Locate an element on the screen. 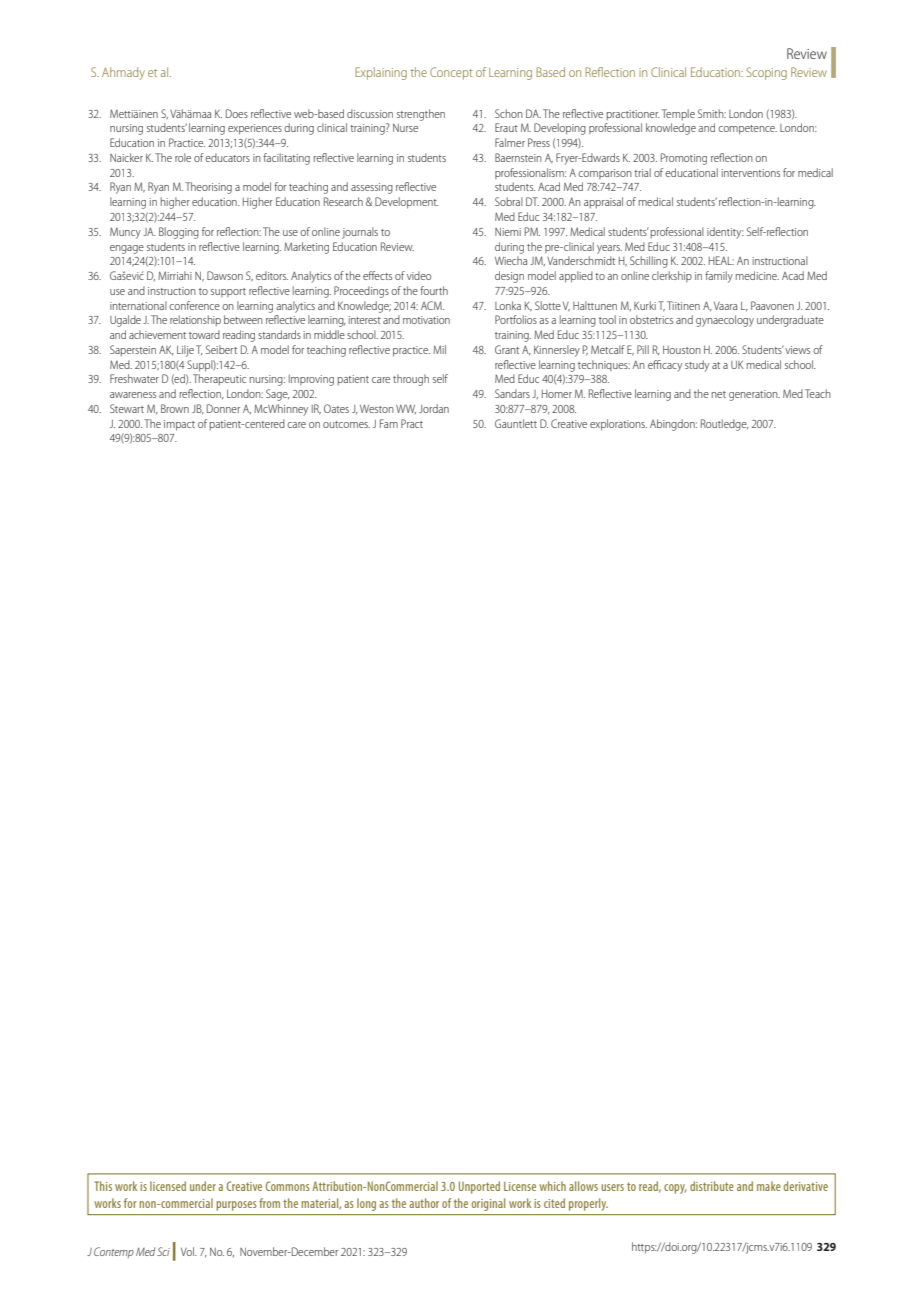  distribute is located at coordinates (712, 1186).
